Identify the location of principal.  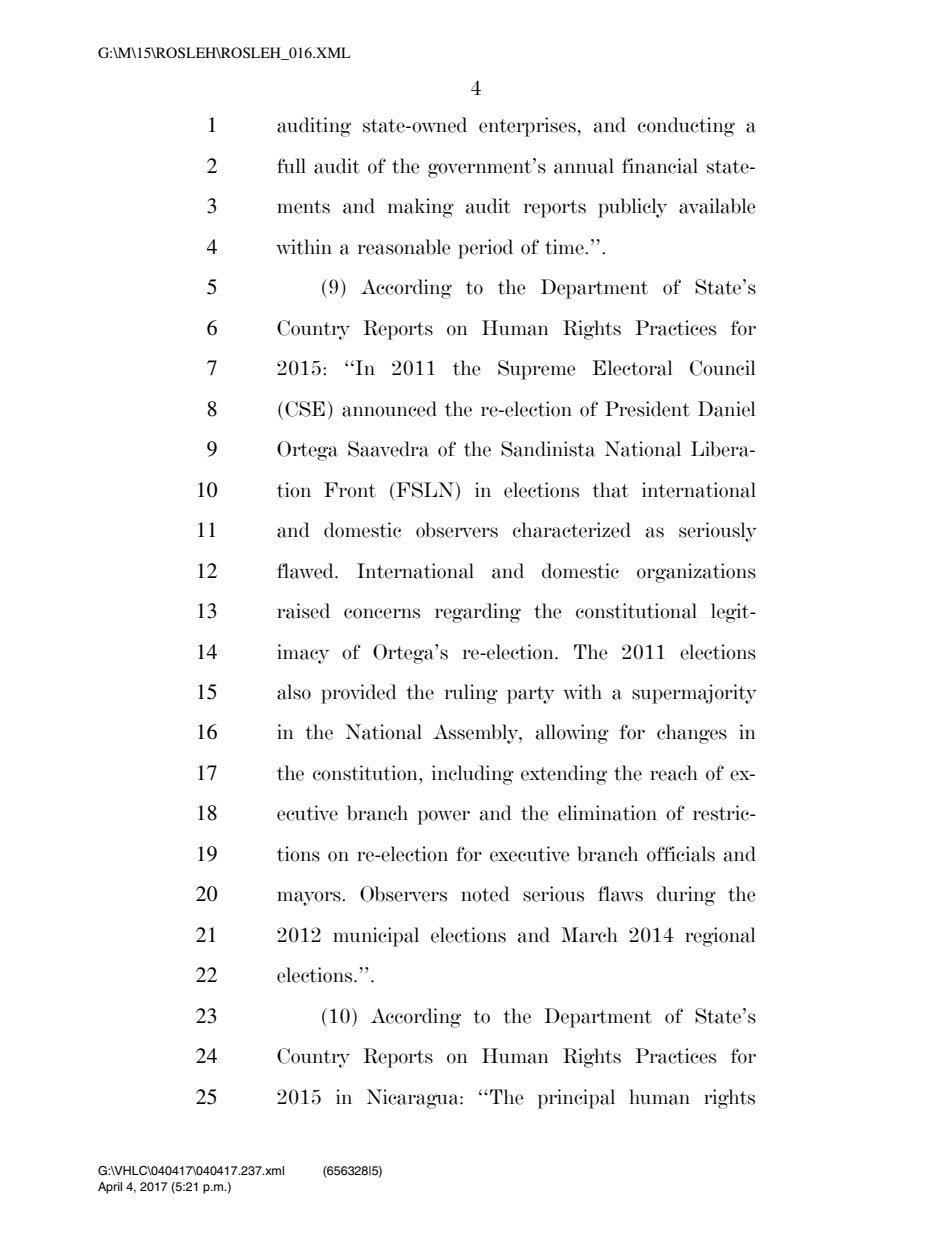
(576, 1099).
